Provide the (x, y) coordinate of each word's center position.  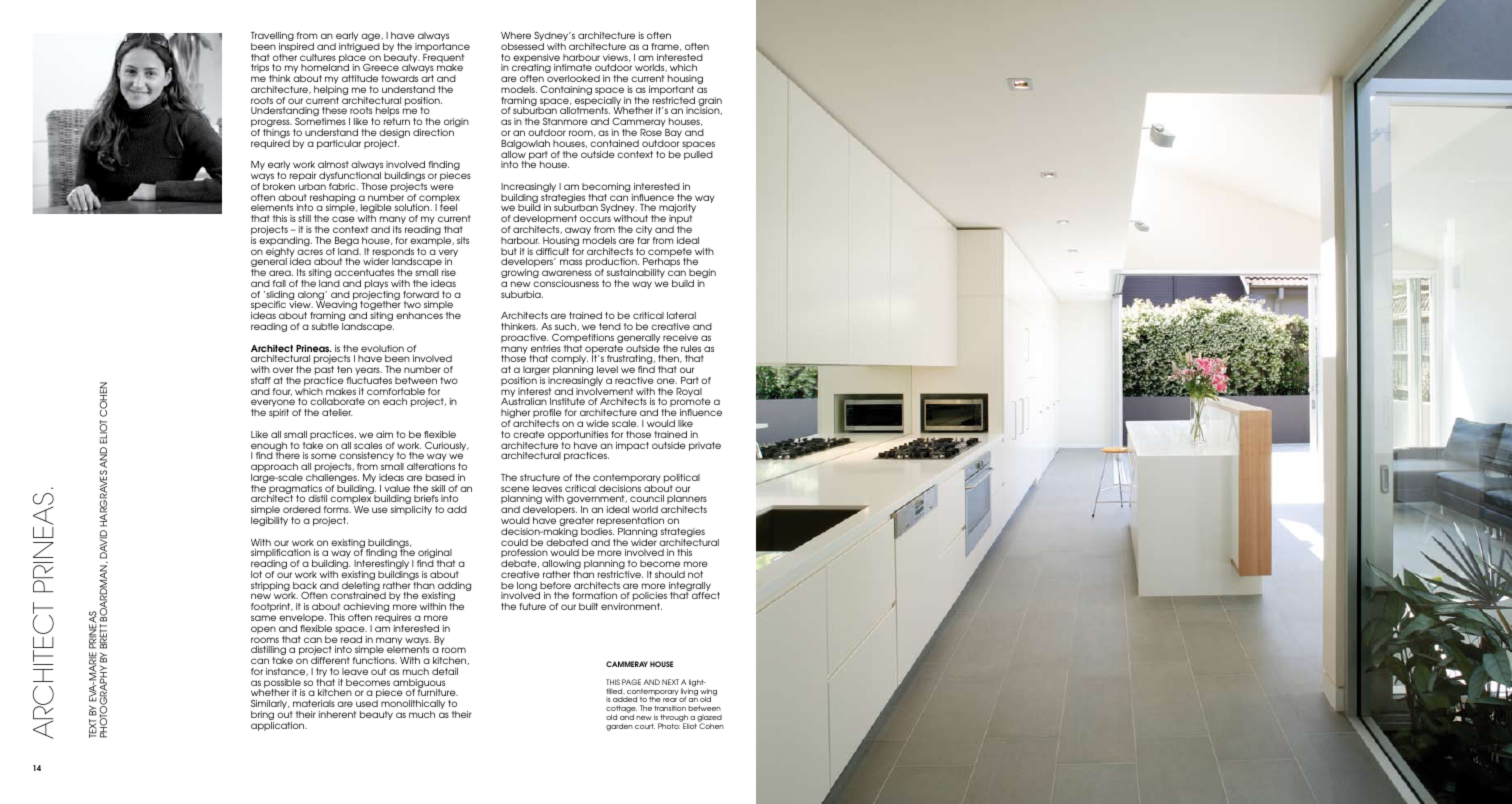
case (343, 219)
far (643, 240)
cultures (318, 57)
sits (463, 240)
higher (515, 415)
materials (314, 703)
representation (631, 523)
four (282, 392)
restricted (674, 100)
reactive (634, 380)
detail (445, 671)
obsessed (522, 46)
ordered (302, 509)
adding (453, 588)
